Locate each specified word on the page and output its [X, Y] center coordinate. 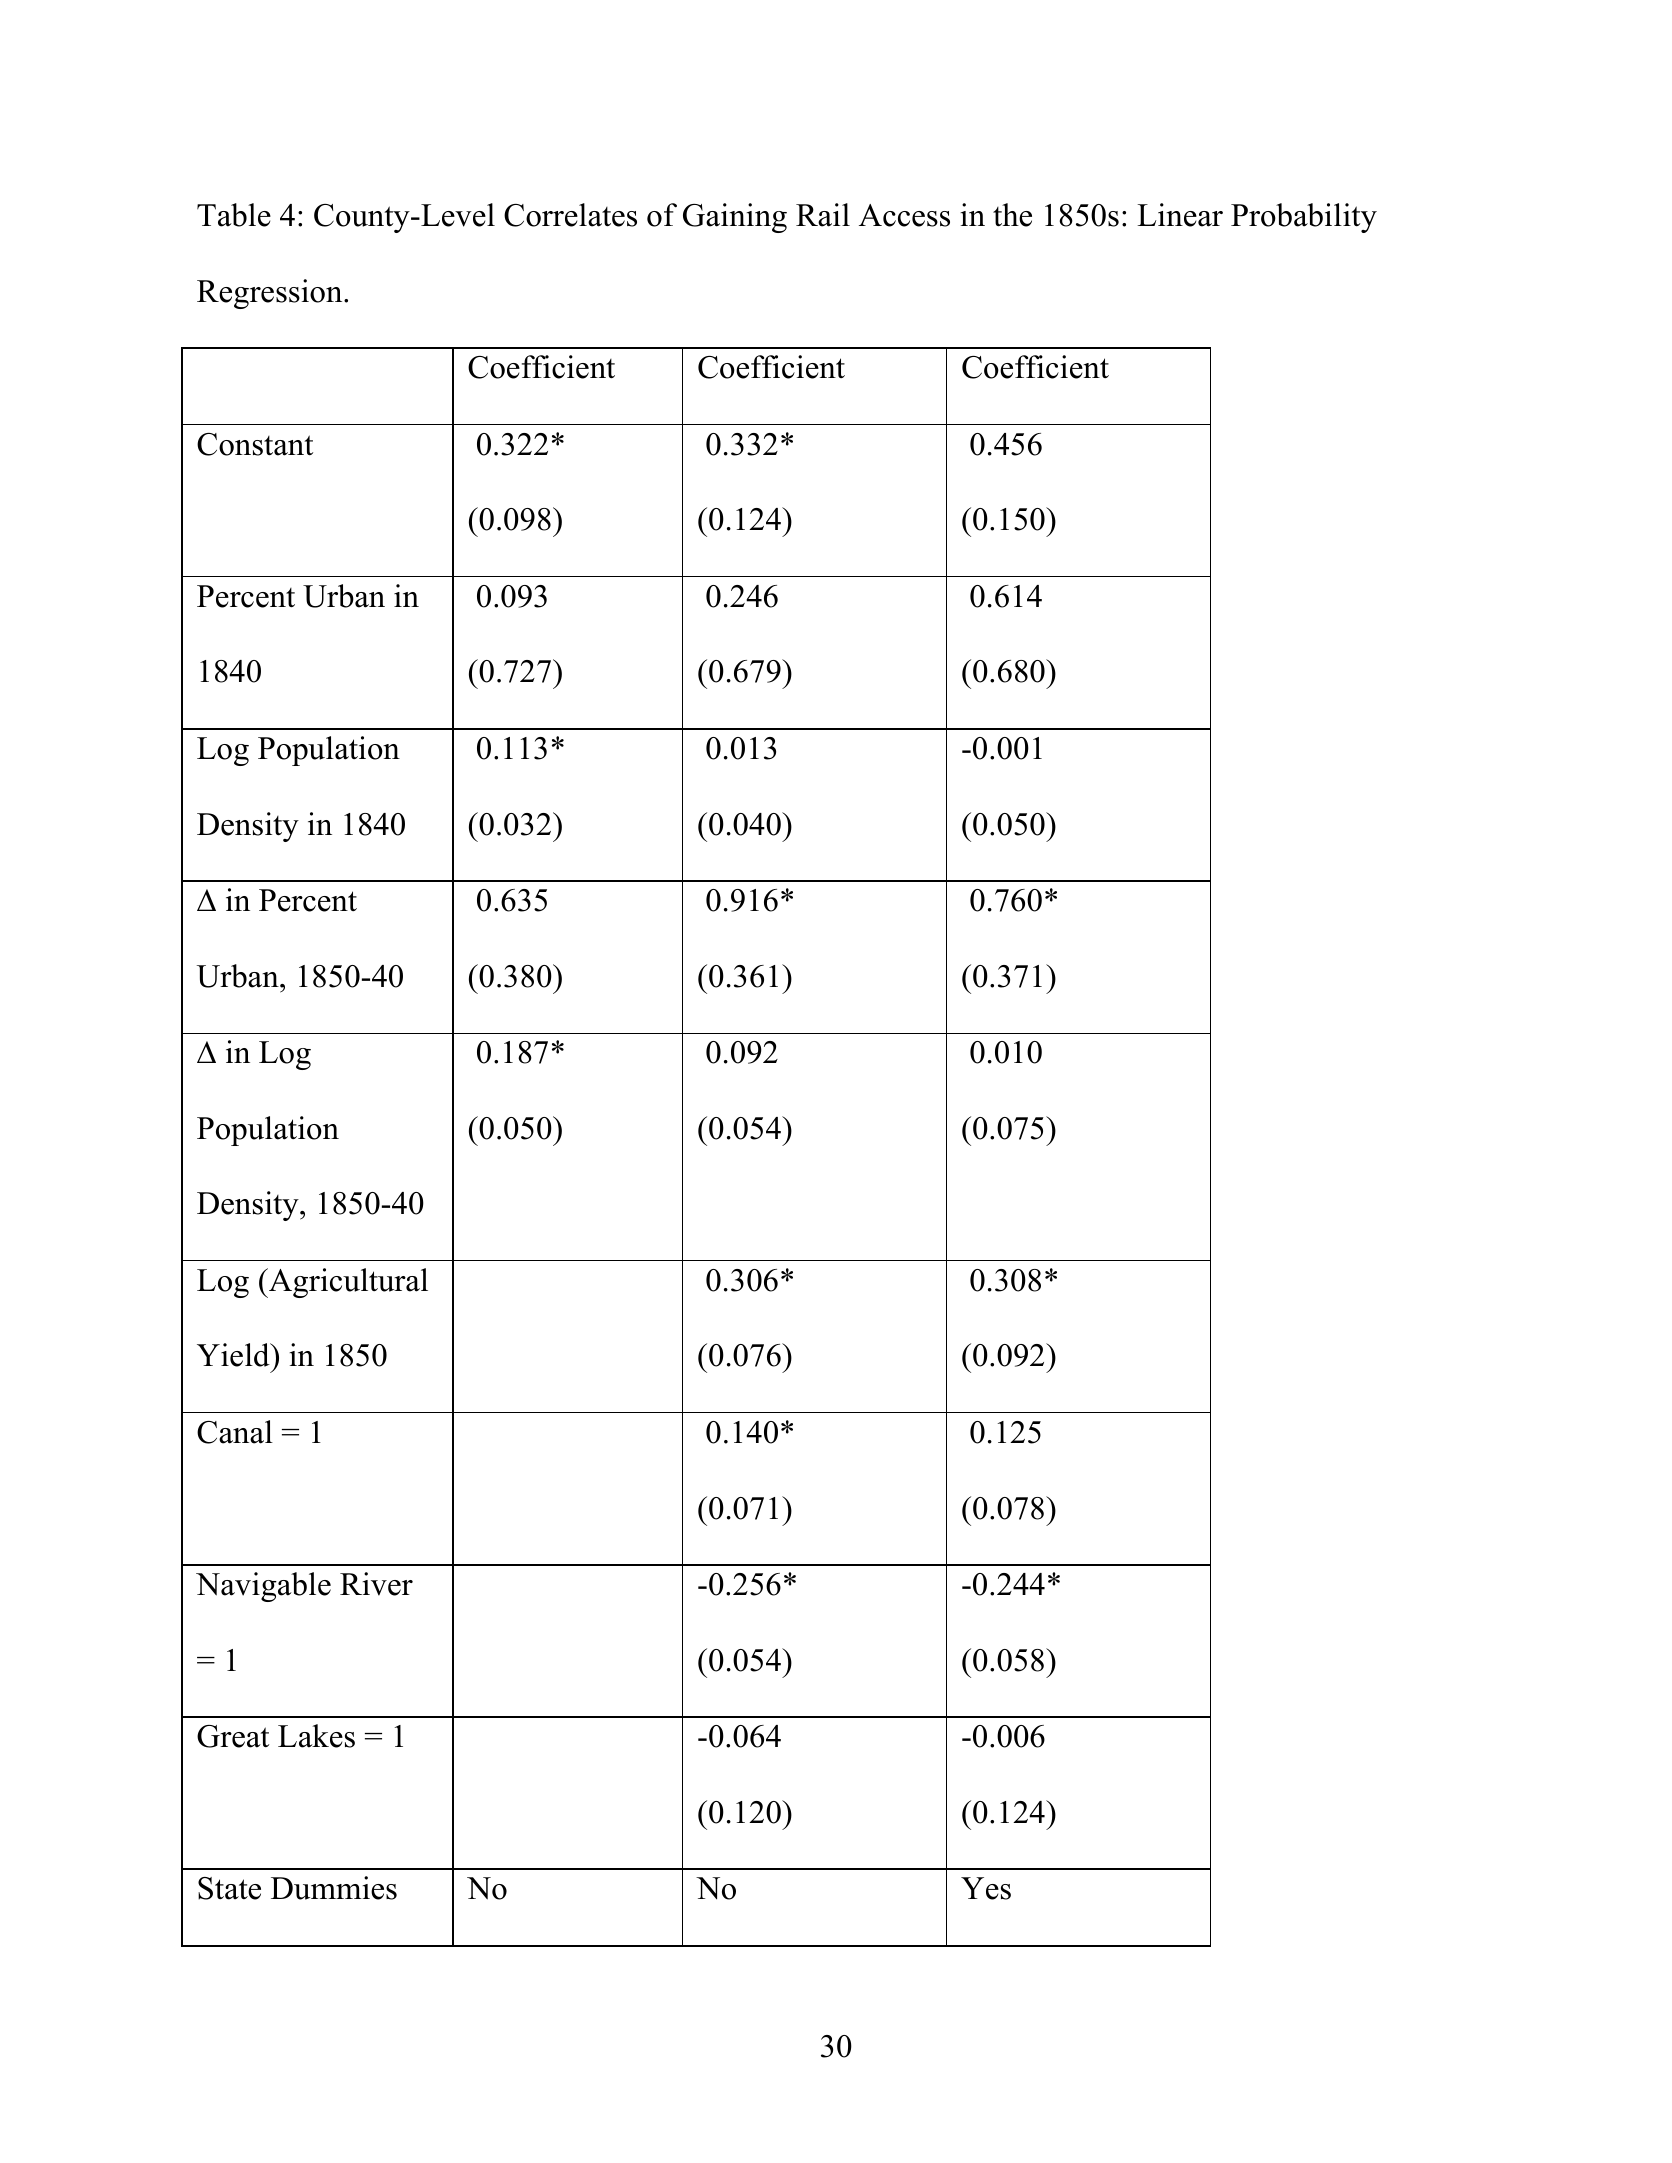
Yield [234, 1355]
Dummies [334, 1888]
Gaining [735, 218]
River [376, 1584]
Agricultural [347, 1283]
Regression [271, 294]
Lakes [316, 1736]
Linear [1180, 215]
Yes [986, 1888]
